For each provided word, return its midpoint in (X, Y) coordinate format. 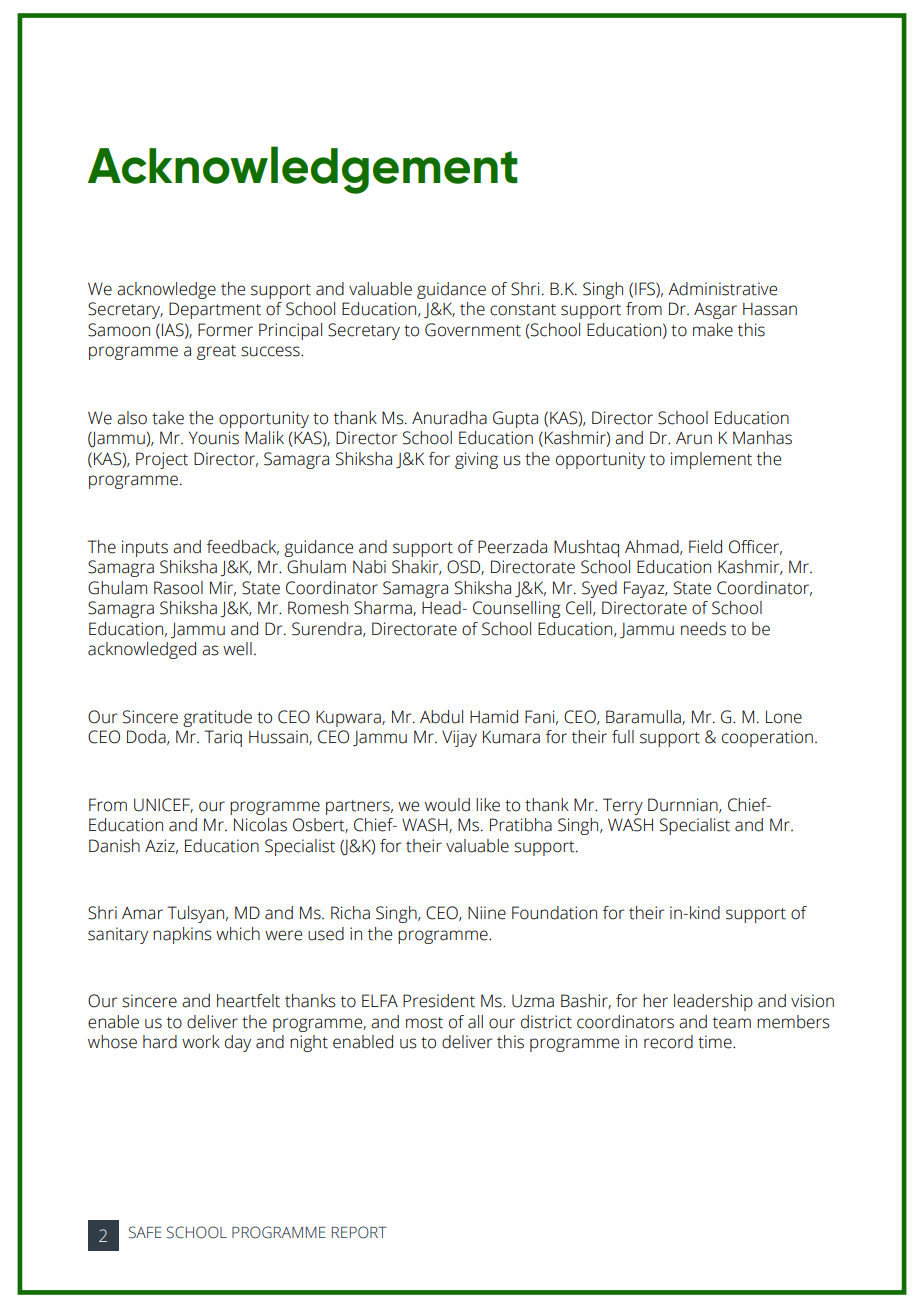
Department (215, 310)
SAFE (145, 1232)
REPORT (359, 1232)
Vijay (459, 738)
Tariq (223, 738)
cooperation (767, 738)
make (713, 330)
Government (473, 330)
